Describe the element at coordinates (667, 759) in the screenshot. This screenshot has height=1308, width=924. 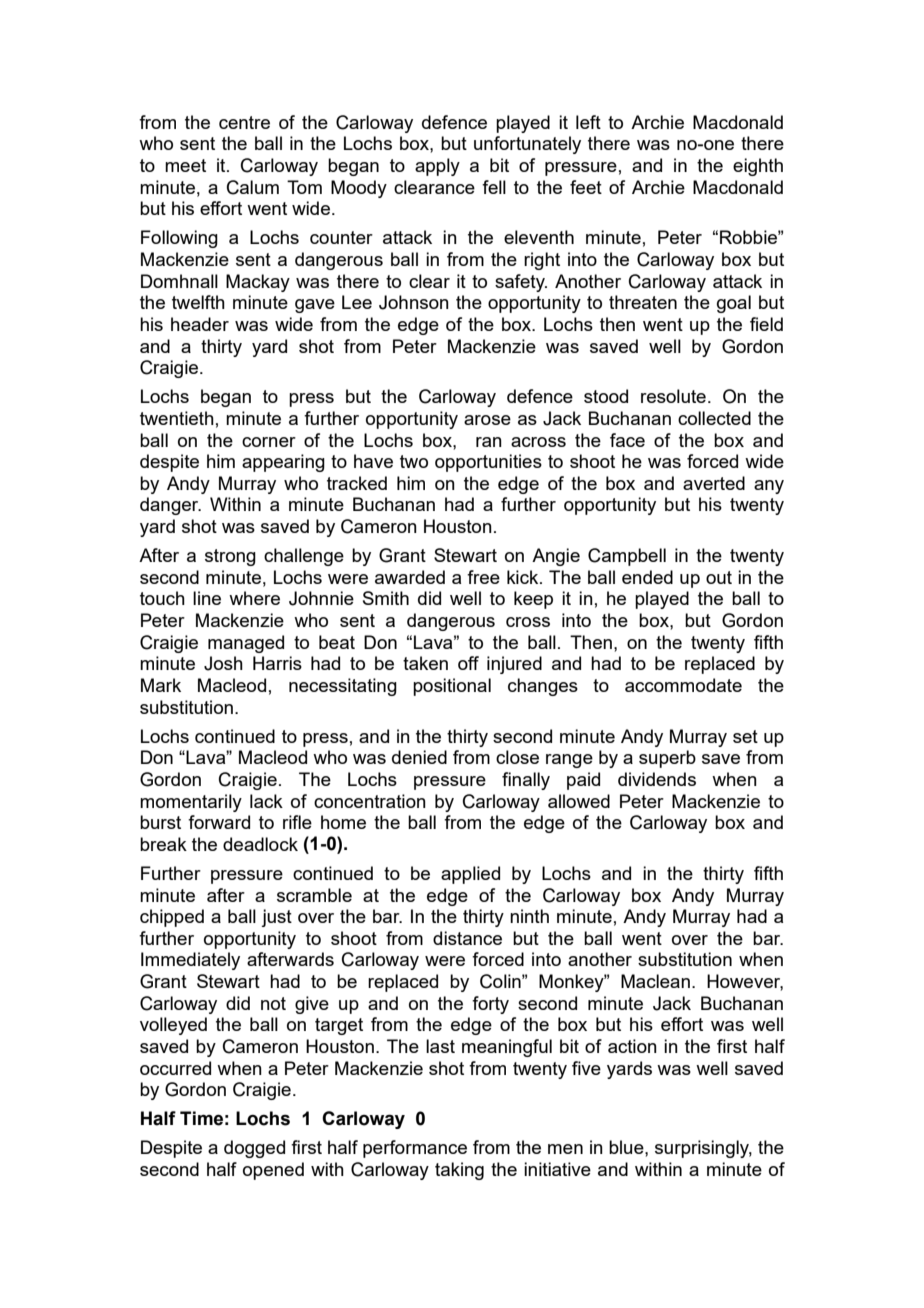
I see `superb` at that location.
